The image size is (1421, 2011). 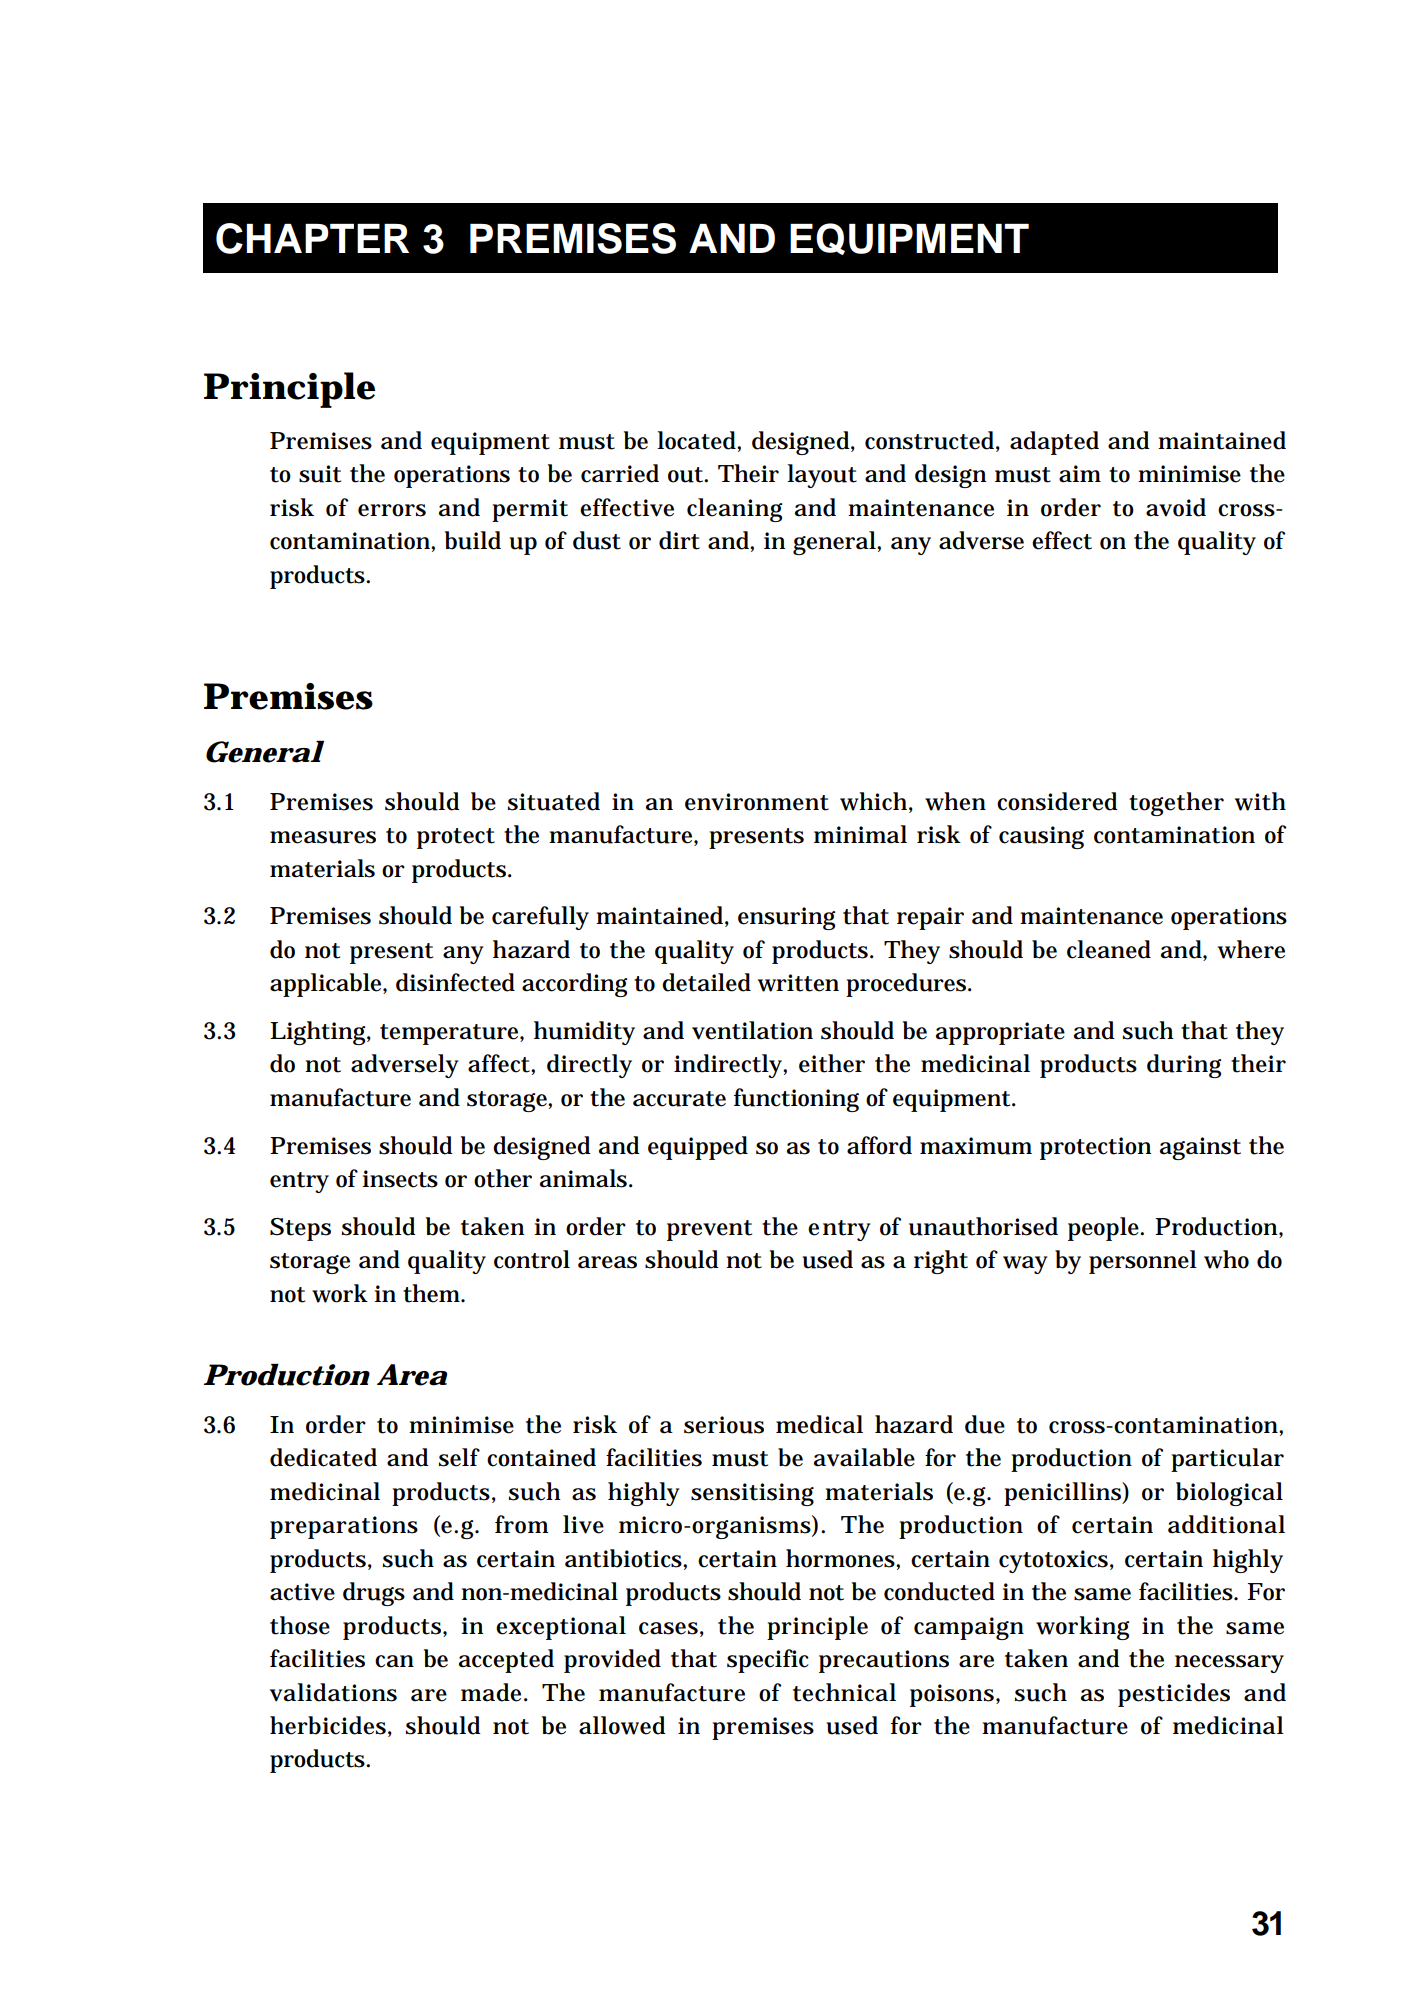 I want to click on can, so click(x=394, y=1661).
